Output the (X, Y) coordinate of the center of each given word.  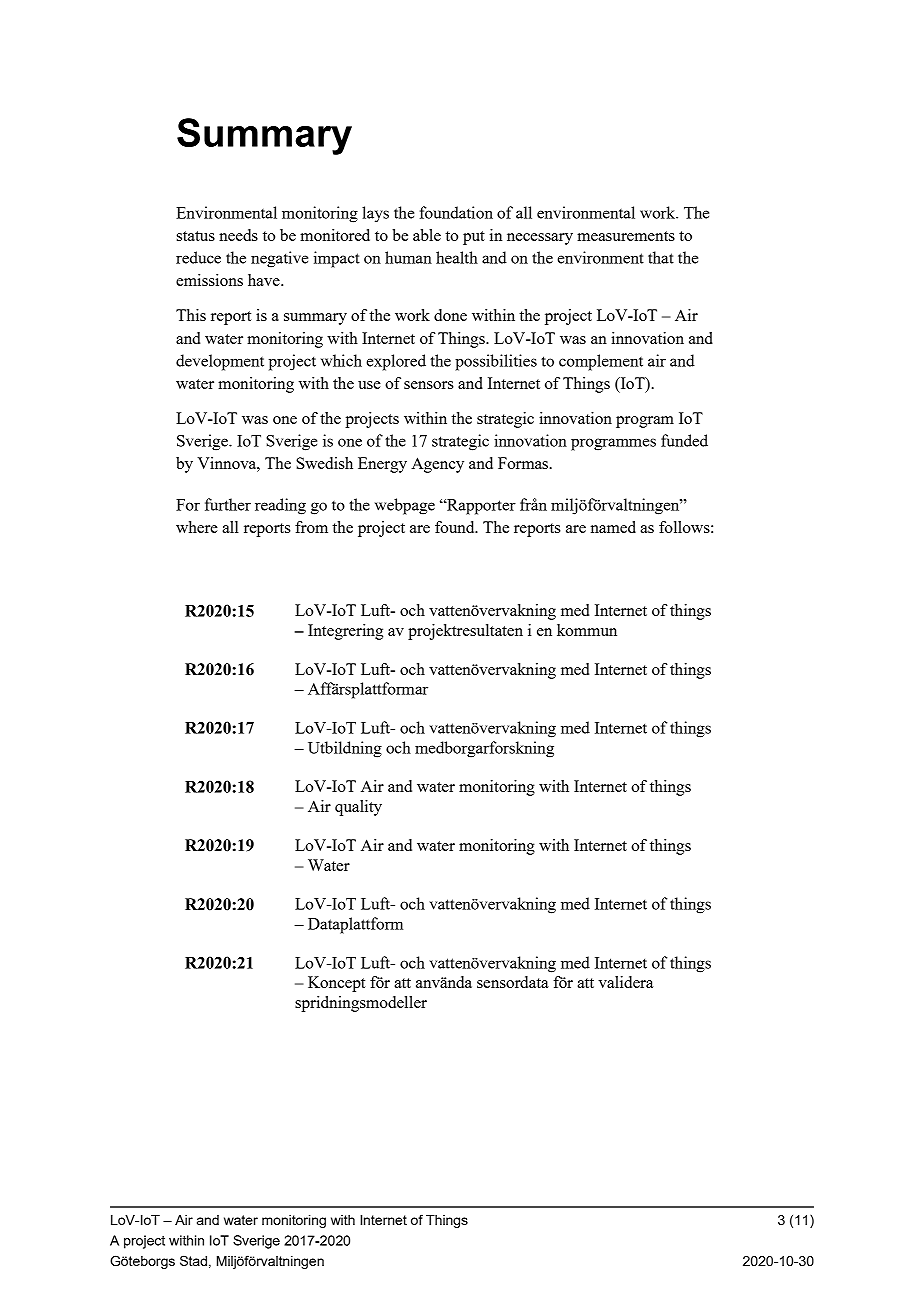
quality (358, 808)
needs (238, 235)
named (613, 527)
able (427, 235)
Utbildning (345, 749)
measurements (626, 236)
